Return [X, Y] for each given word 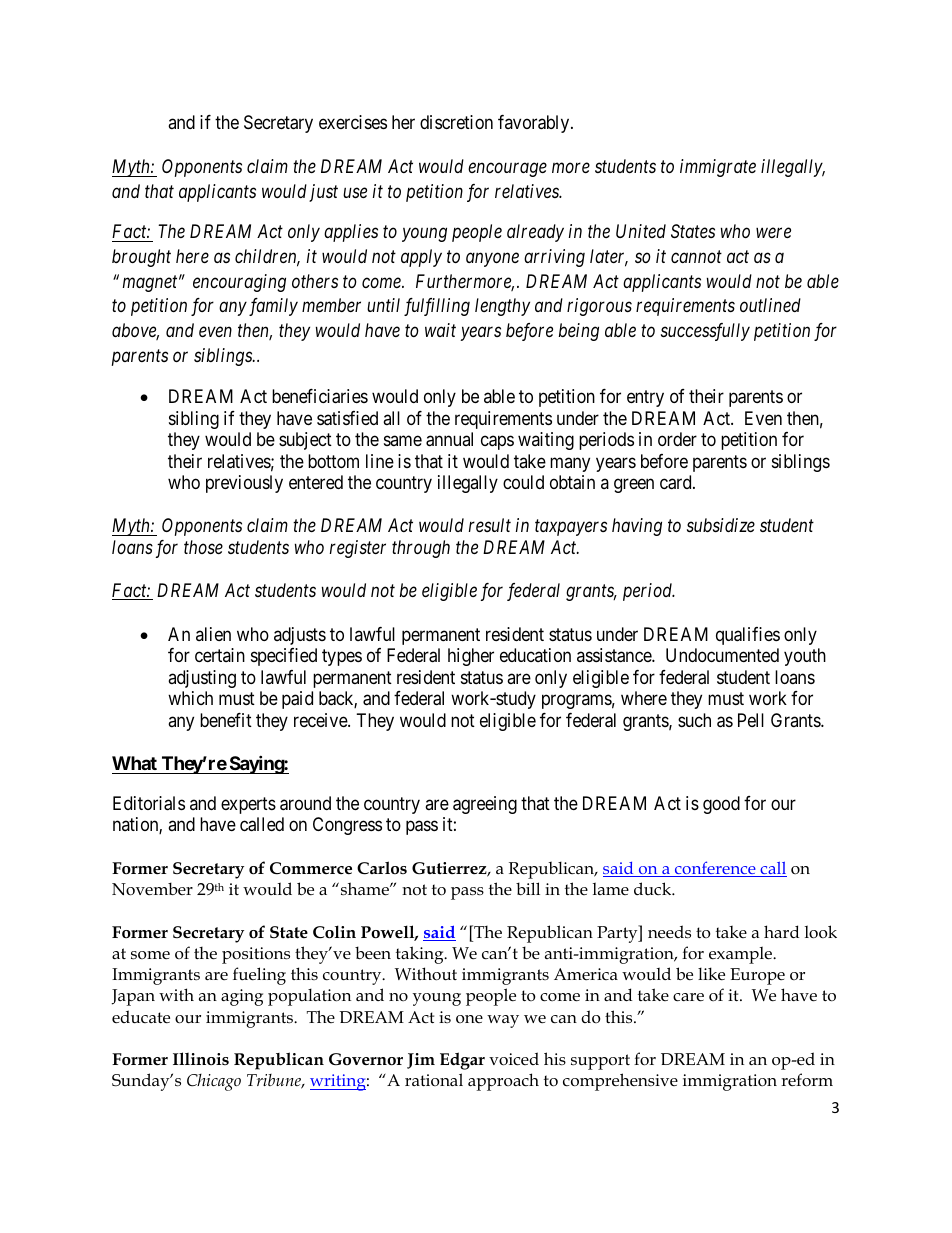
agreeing [485, 805]
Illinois [201, 1058]
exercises [353, 122]
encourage [507, 170]
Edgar [462, 1061]
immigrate [718, 168]
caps [497, 443]
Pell [751, 720]
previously [244, 484]
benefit [226, 720]
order [677, 439]
